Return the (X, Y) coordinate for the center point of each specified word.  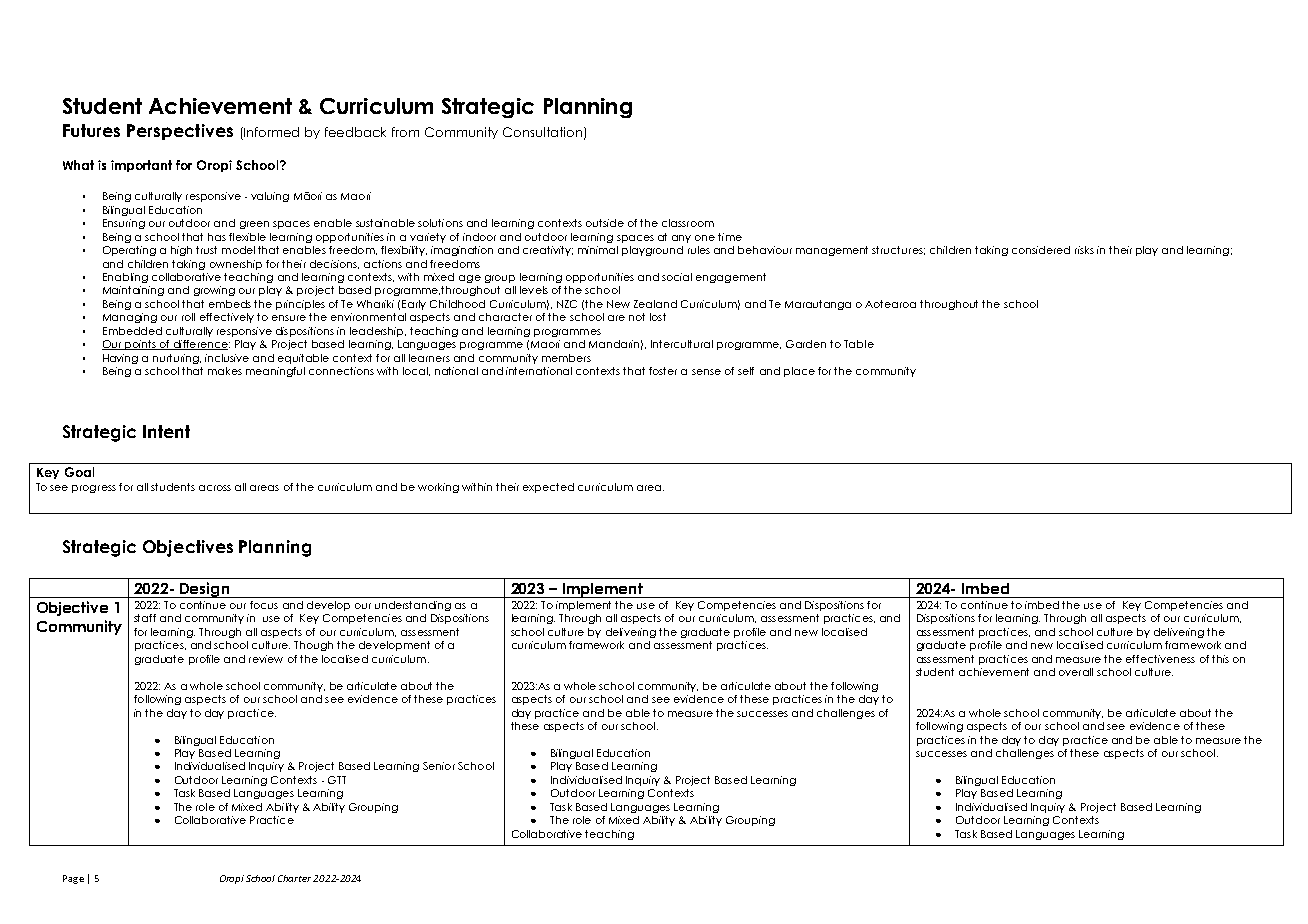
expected (548, 488)
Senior (439, 766)
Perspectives (180, 132)
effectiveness (1160, 659)
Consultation (542, 132)
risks (1084, 250)
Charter (294, 878)
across (215, 488)
